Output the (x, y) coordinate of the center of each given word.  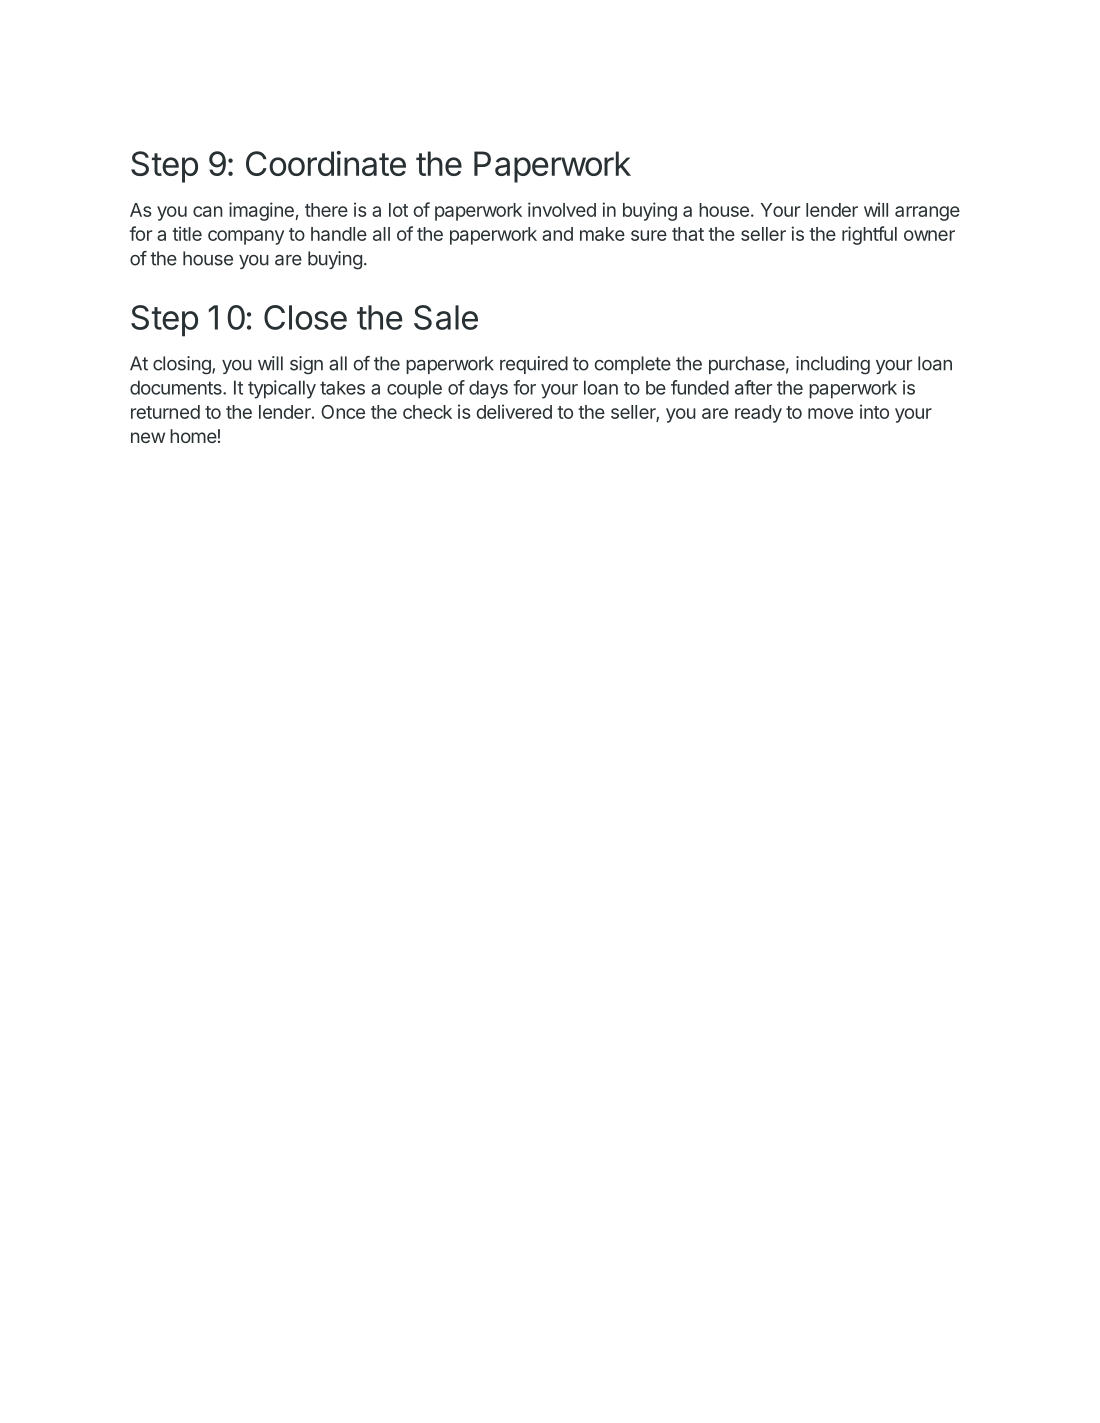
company (246, 237)
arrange (927, 213)
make (602, 234)
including (833, 365)
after (753, 387)
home (193, 436)
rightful (869, 235)
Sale (446, 317)
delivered (514, 411)
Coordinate (326, 163)
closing (183, 365)
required (534, 365)
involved (562, 209)
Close (305, 317)
